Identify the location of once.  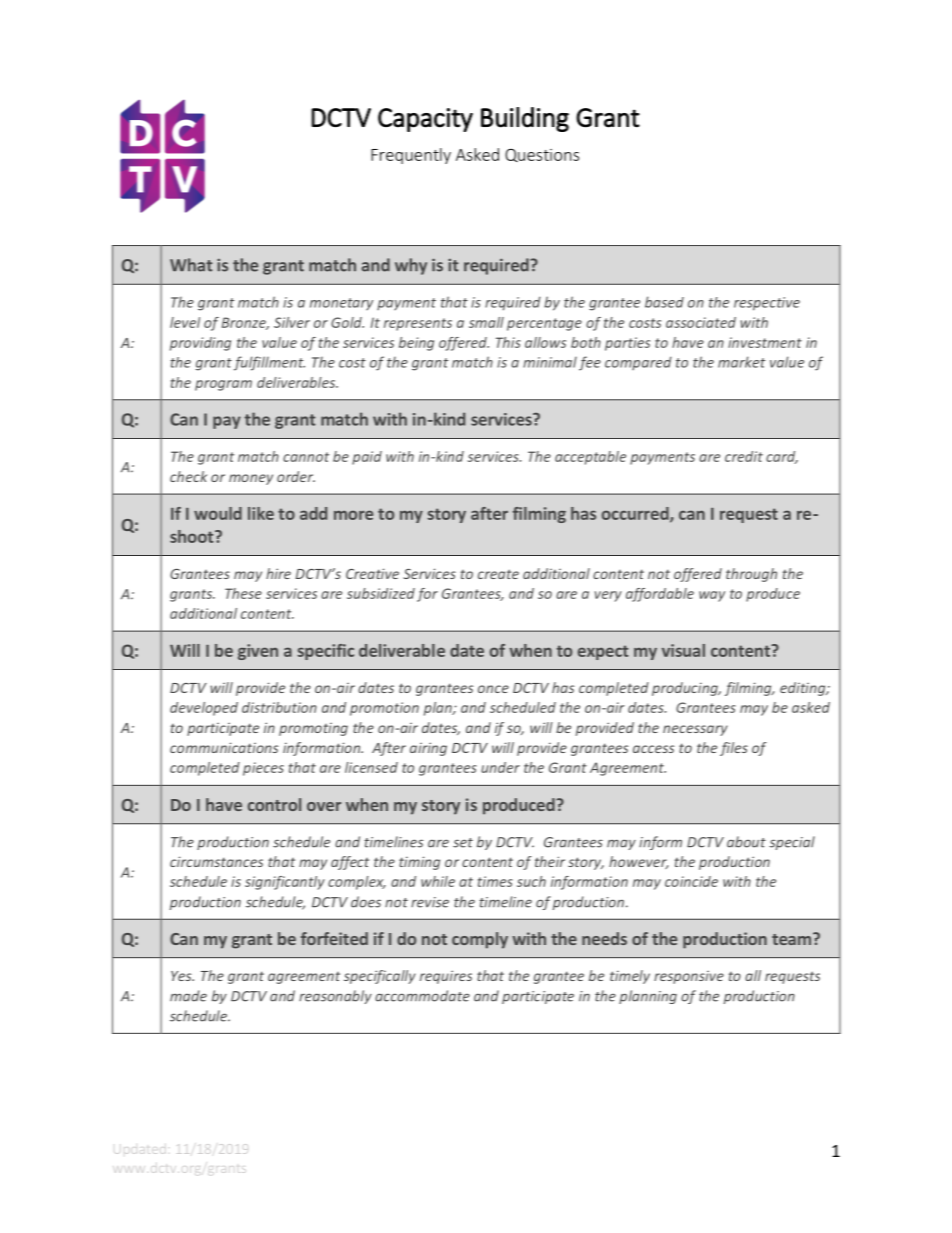
(493, 689).
